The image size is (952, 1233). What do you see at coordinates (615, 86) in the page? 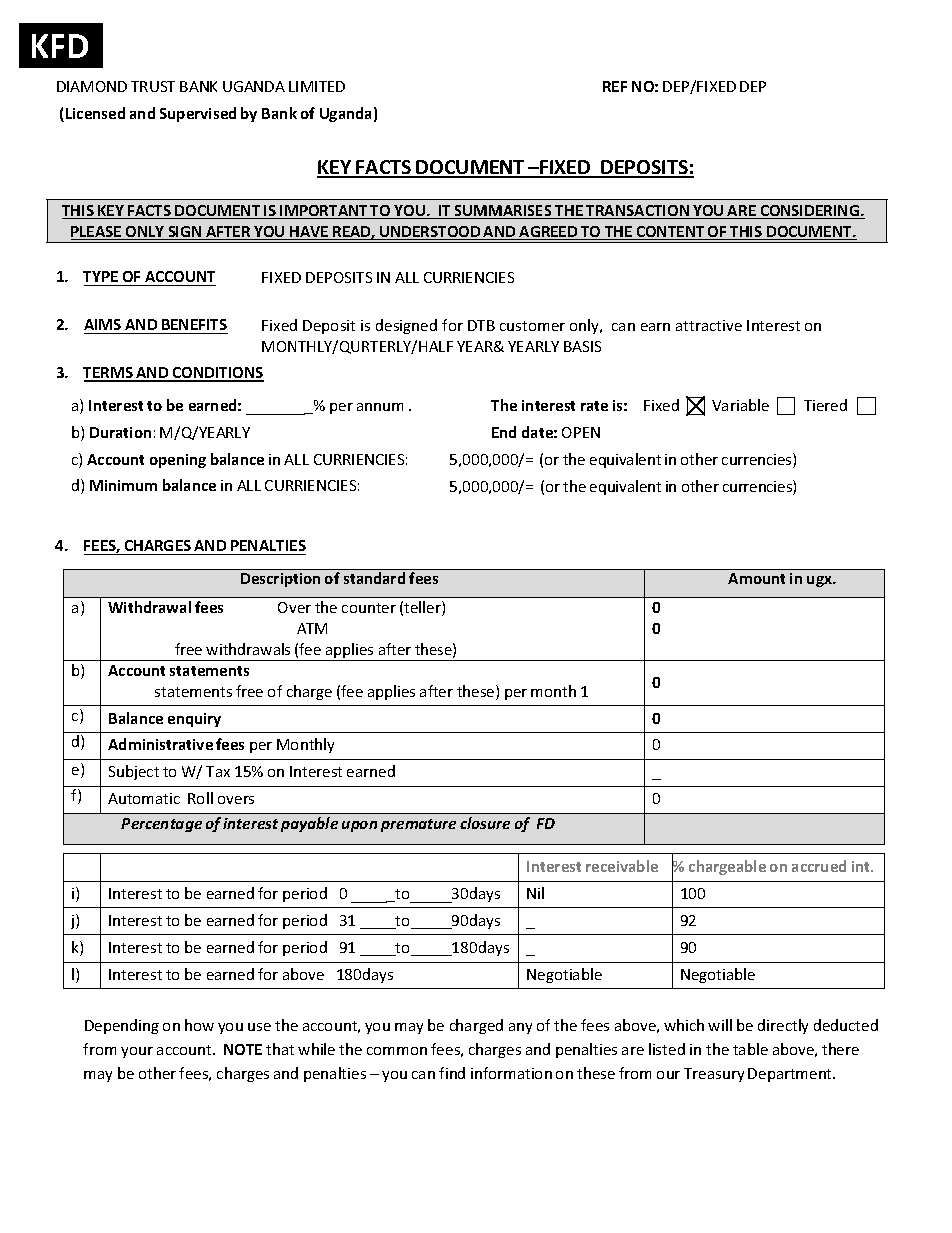
I see `REF` at bounding box center [615, 86].
